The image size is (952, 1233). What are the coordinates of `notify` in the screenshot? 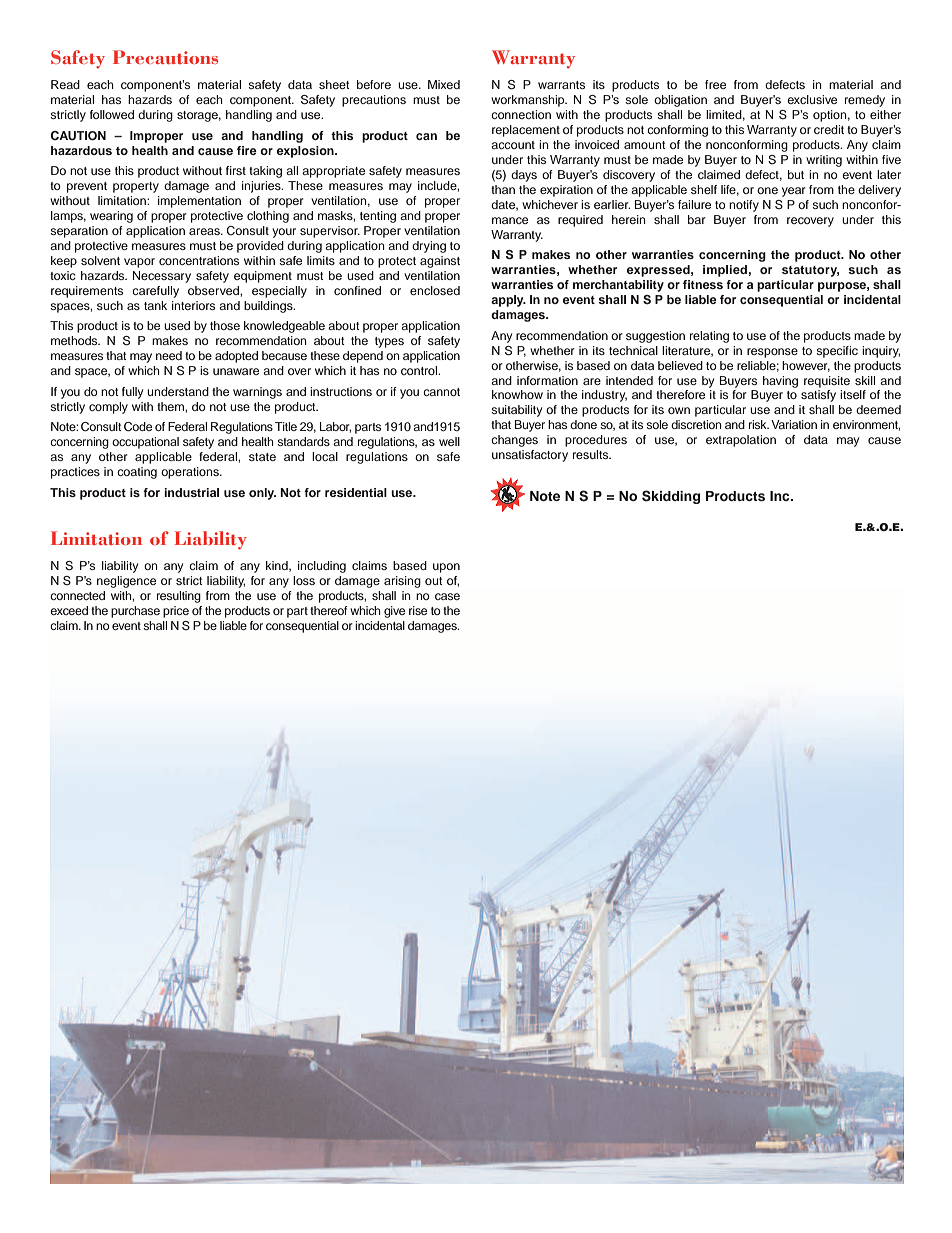 It's located at (744, 206).
